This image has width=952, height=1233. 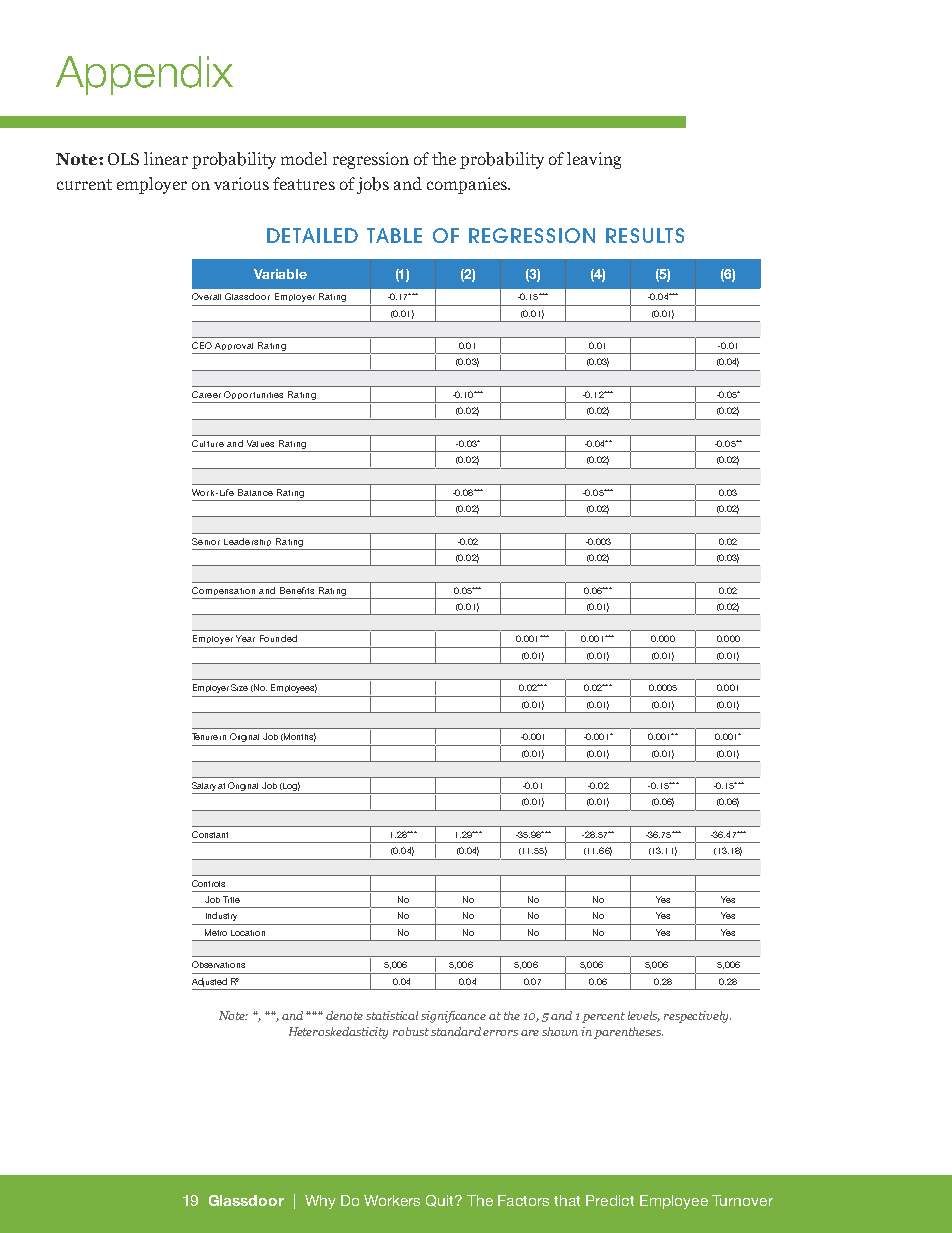 I want to click on Appendix, so click(x=144, y=75).
